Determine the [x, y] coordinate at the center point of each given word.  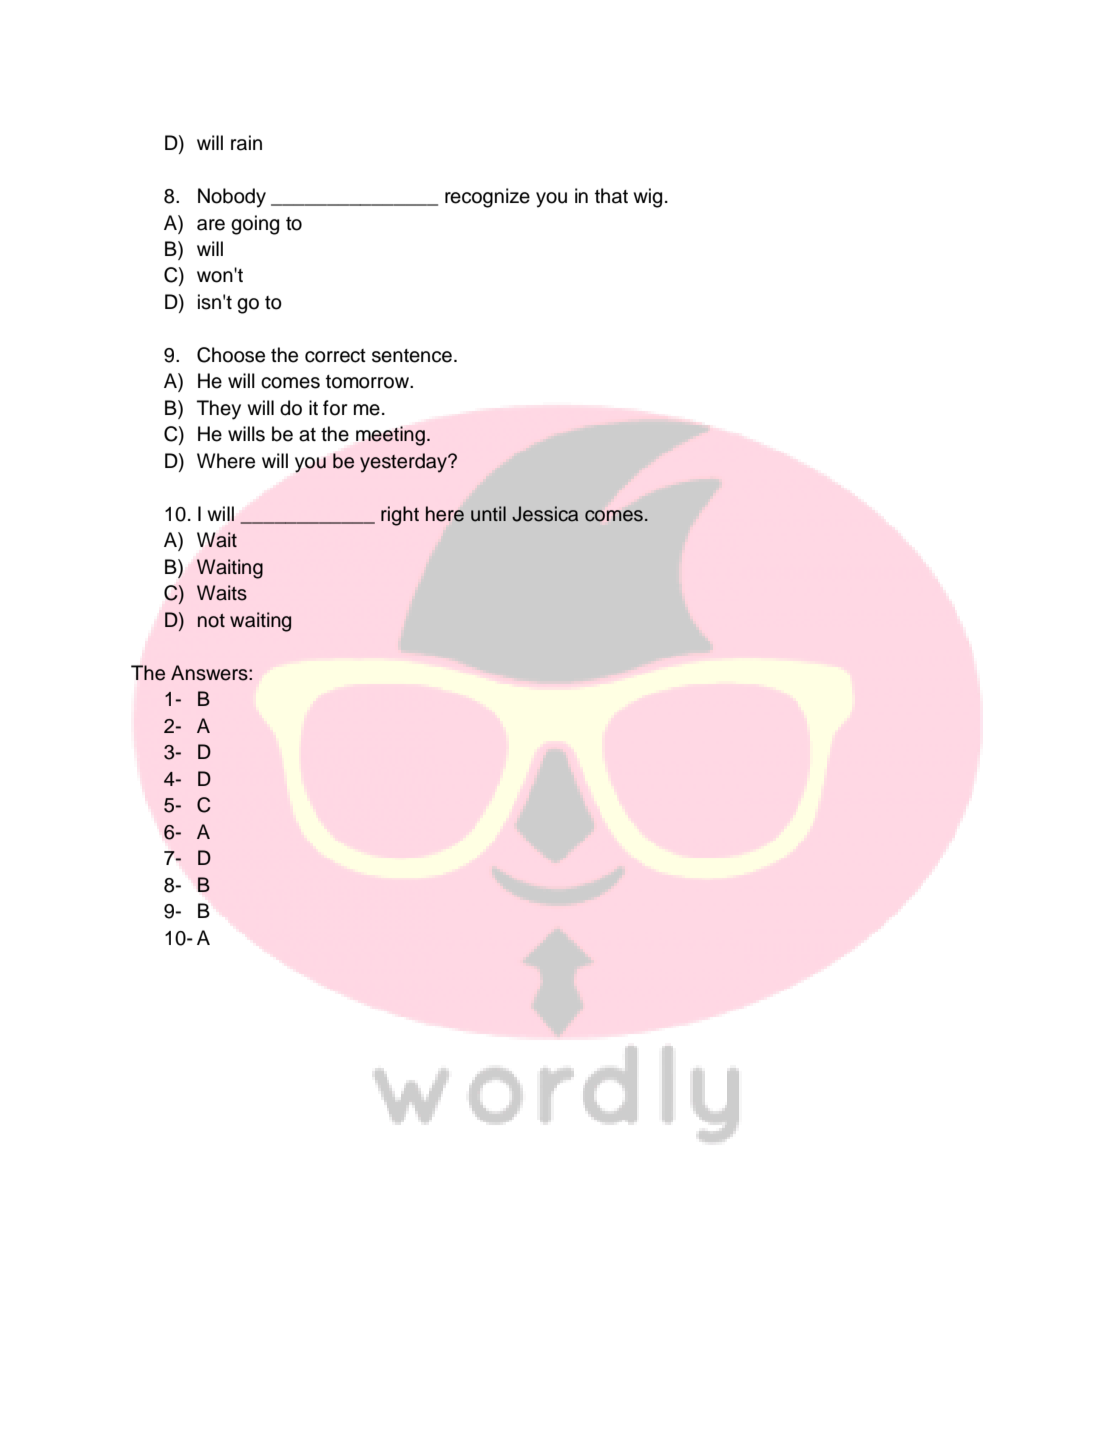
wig [647, 198]
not [211, 621]
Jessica [545, 514]
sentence [412, 356]
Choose [231, 355]
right [400, 516]
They [219, 410]
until [488, 514]
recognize [487, 198]
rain [246, 143]
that [611, 196]
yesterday [404, 463]
